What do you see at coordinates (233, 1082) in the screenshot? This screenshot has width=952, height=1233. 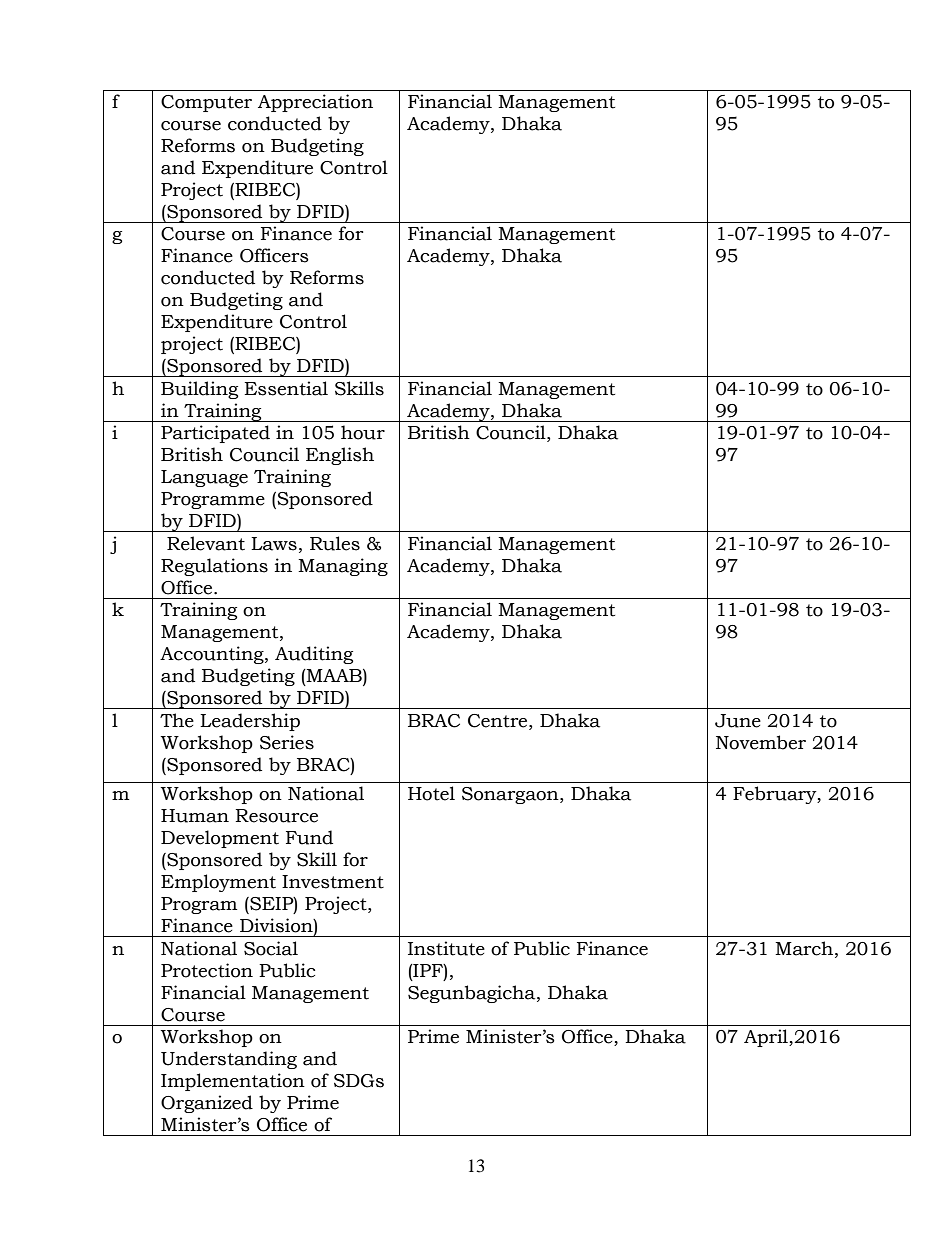 I see `Implementation` at bounding box center [233, 1082].
